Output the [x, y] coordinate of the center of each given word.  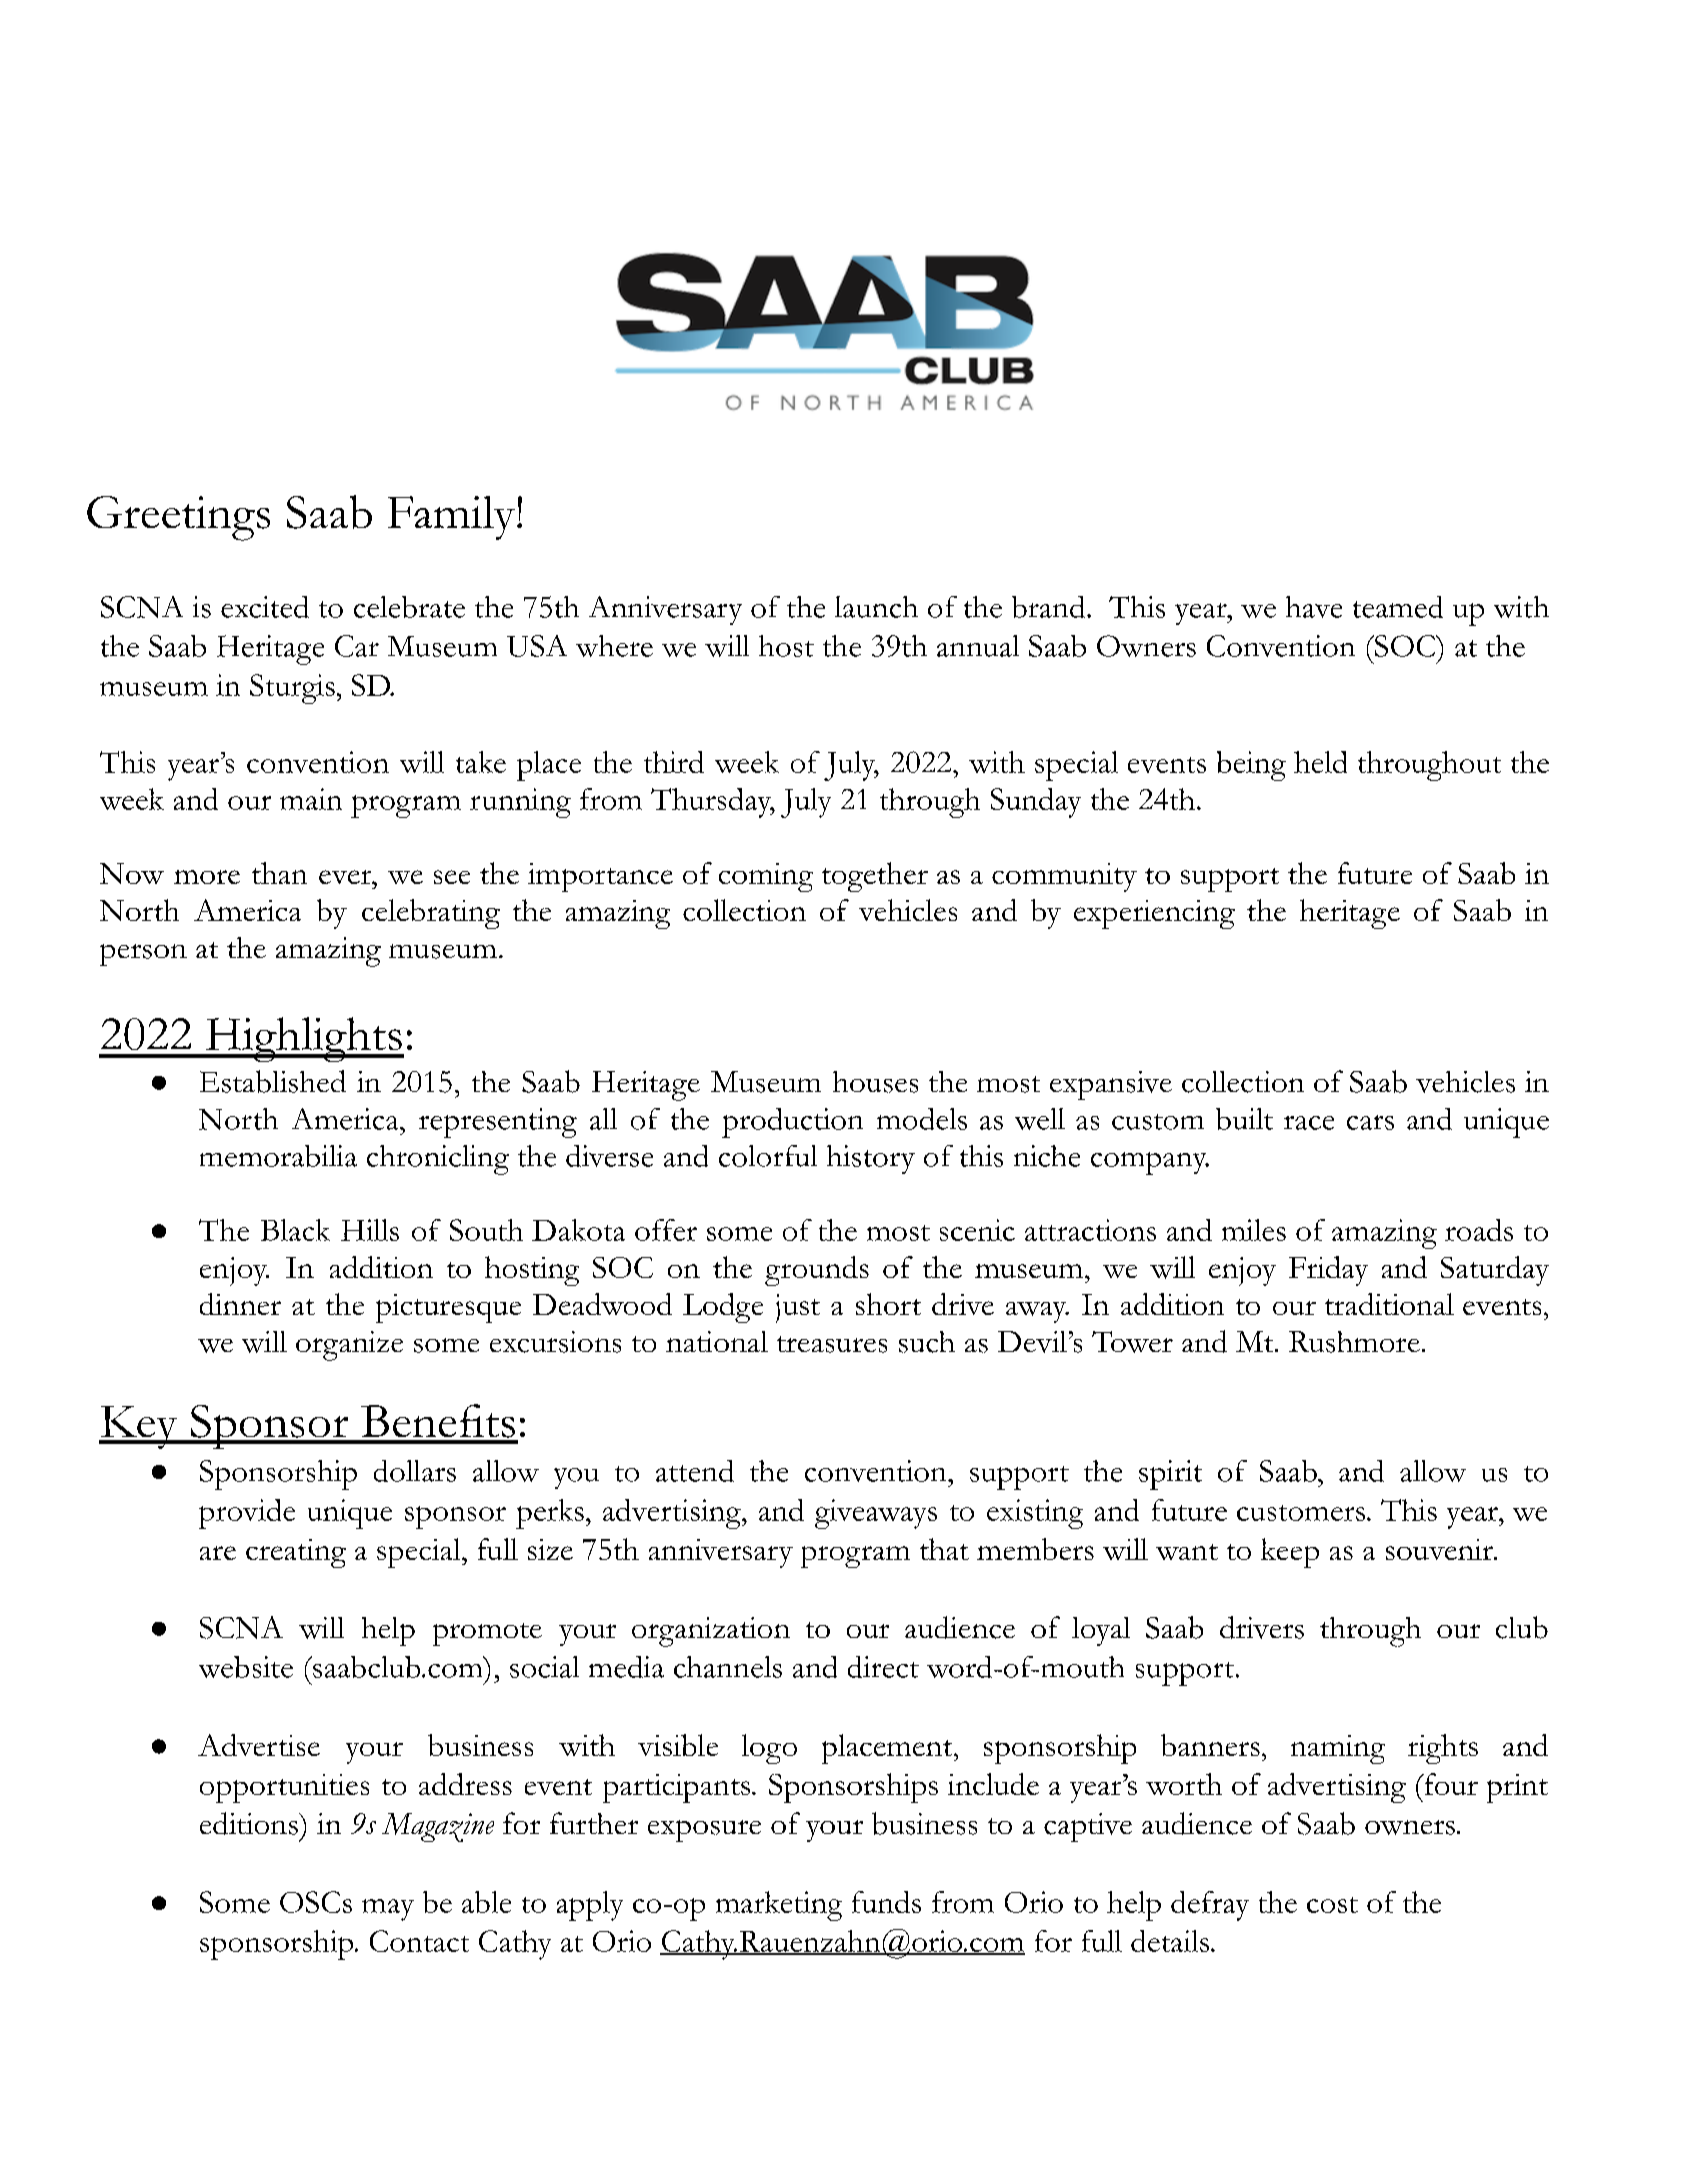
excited [265, 607]
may [388, 1910]
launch [876, 607]
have [1314, 607]
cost [1332, 1905]
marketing [779, 1906]
